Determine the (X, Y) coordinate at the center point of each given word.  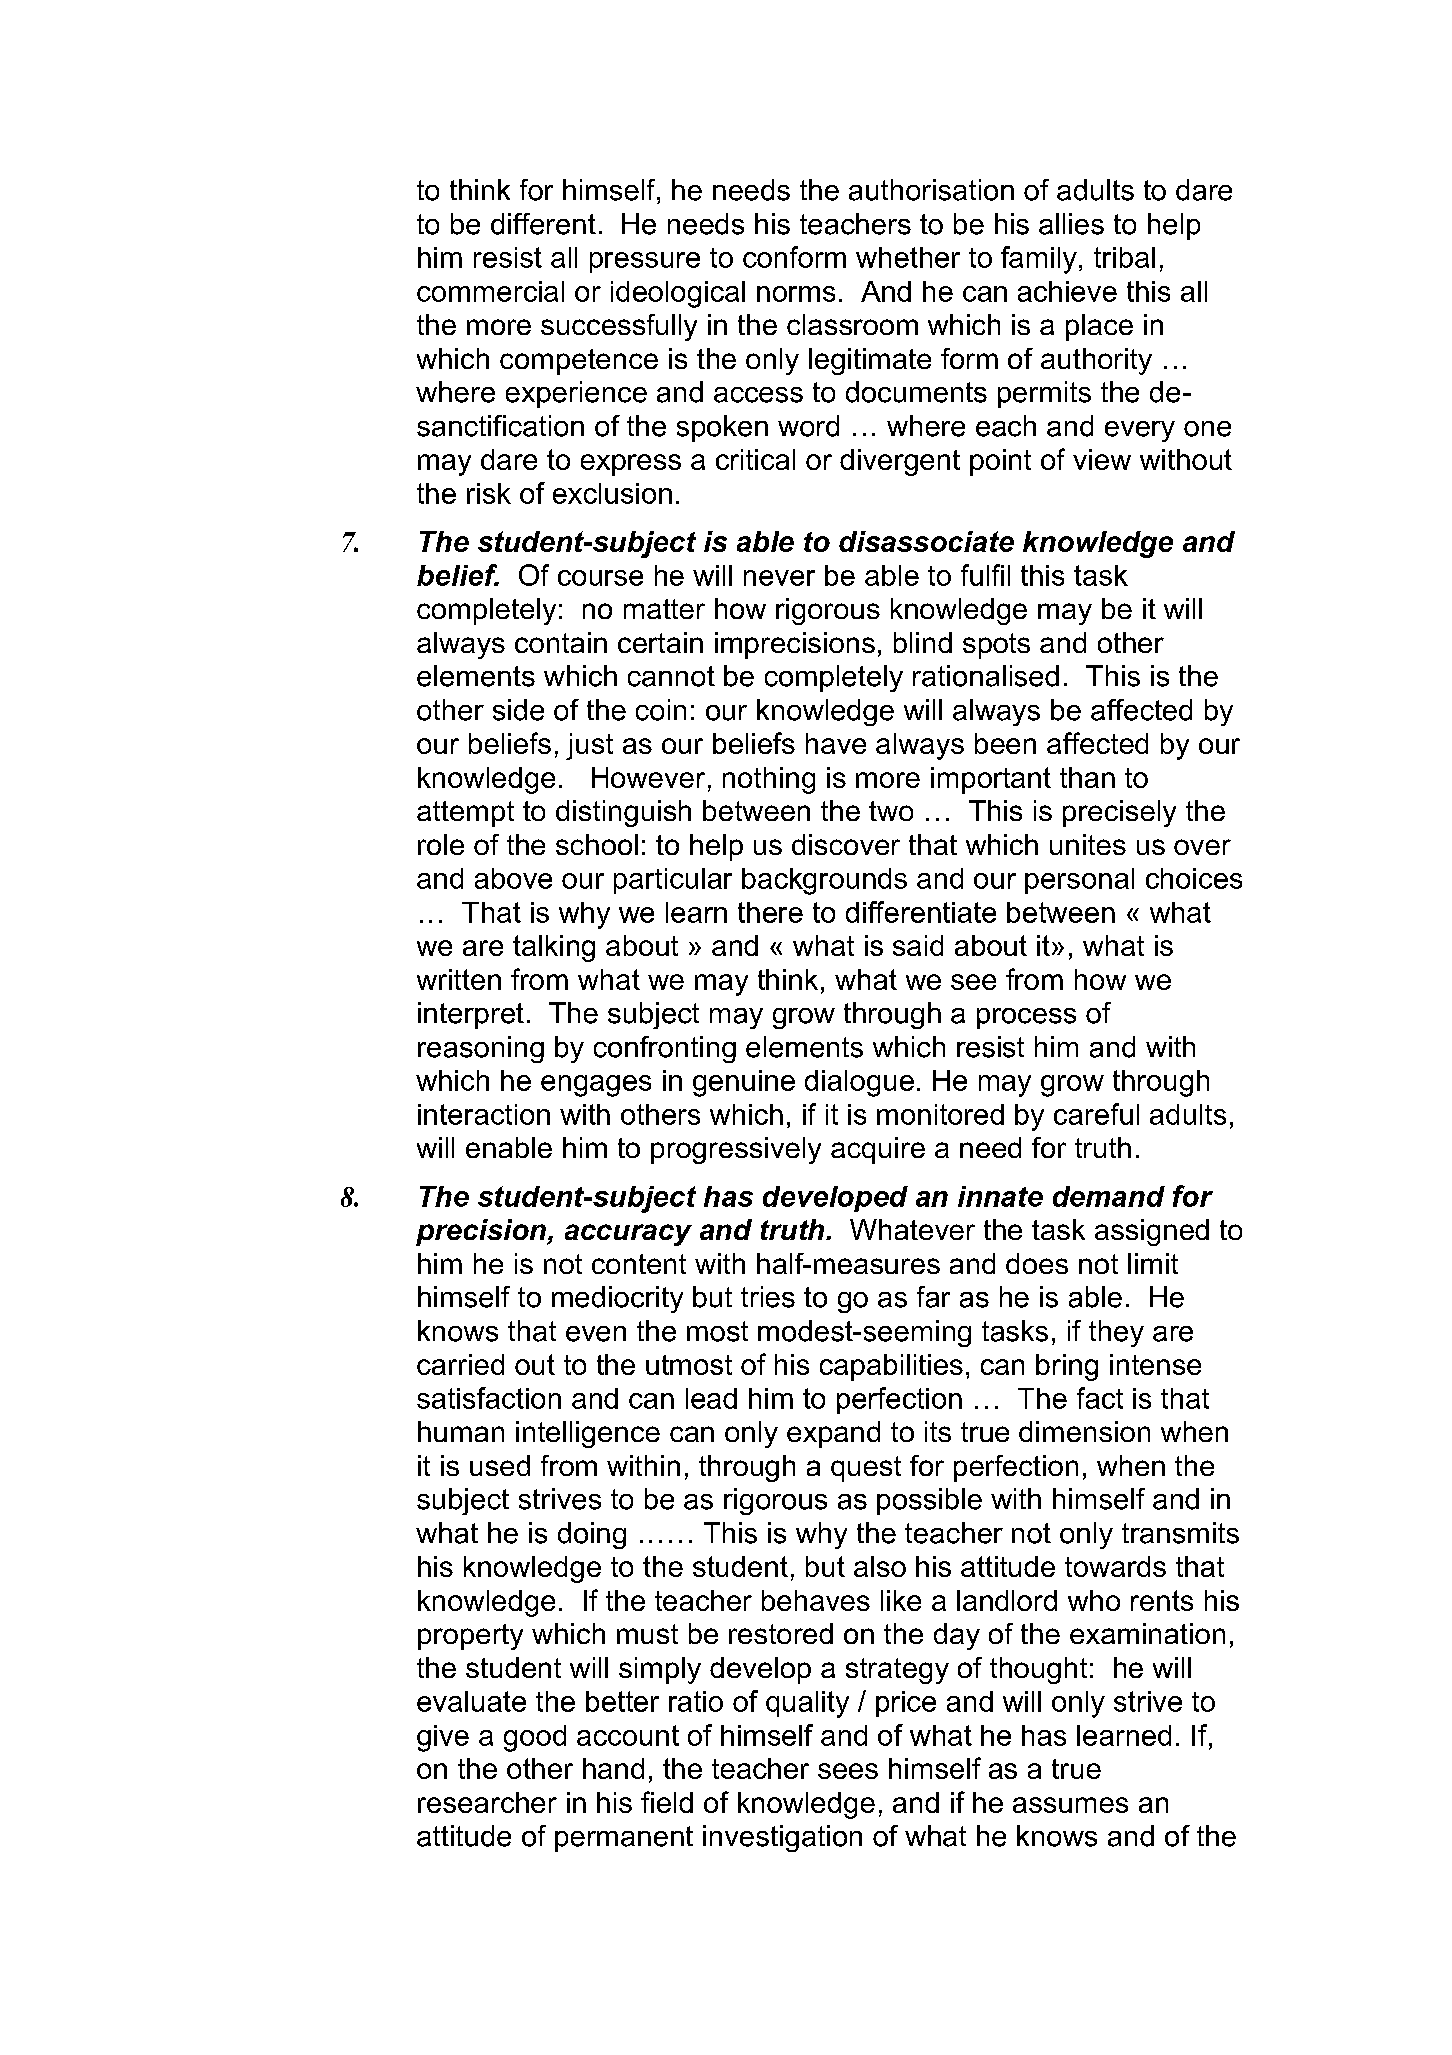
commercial (490, 291)
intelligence (588, 1434)
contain (561, 642)
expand (833, 1434)
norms (796, 294)
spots (996, 646)
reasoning (481, 1049)
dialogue (859, 1083)
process (1026, 1018)
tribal (1124, 257)
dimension (1084, 1431)
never (779, 578)
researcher (487, 1802)
